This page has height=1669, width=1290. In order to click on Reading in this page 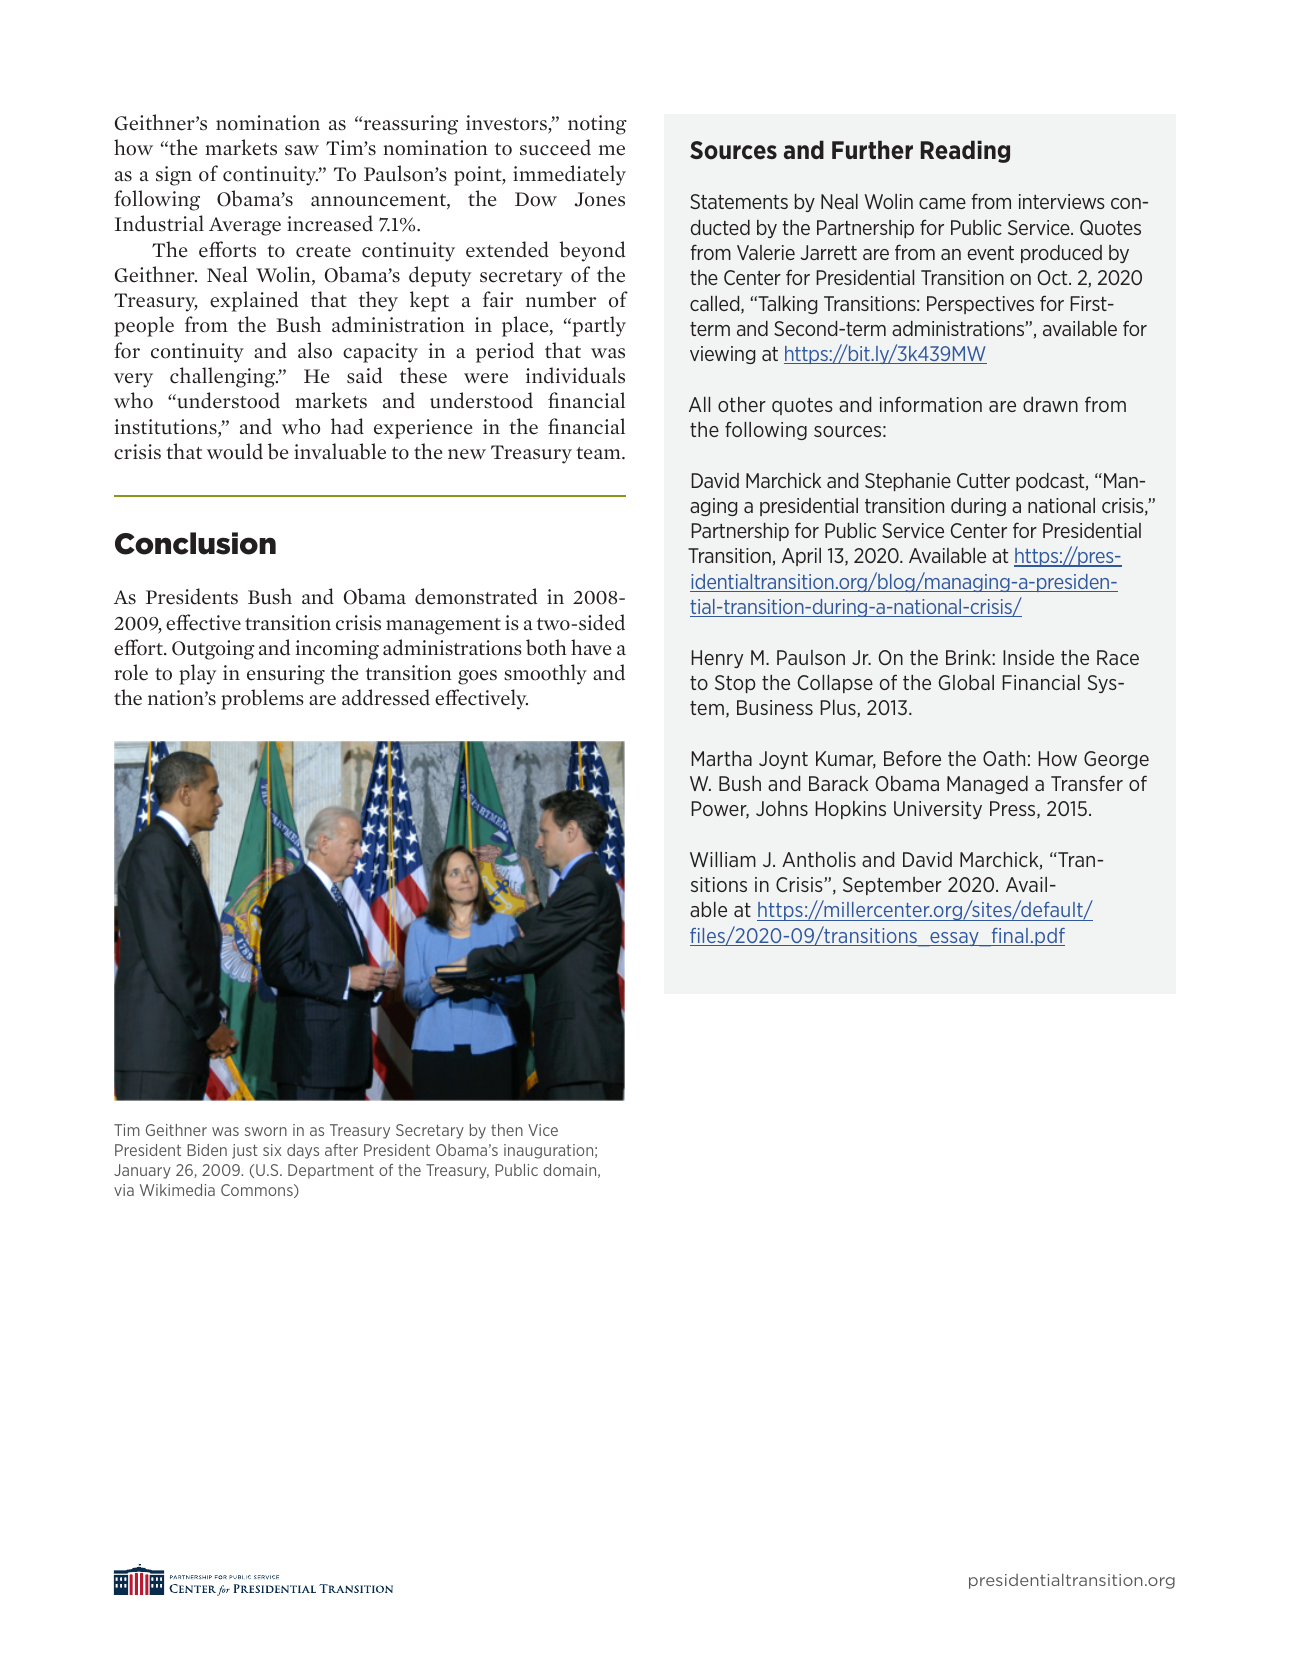, I will do `click(965, 151)`.
